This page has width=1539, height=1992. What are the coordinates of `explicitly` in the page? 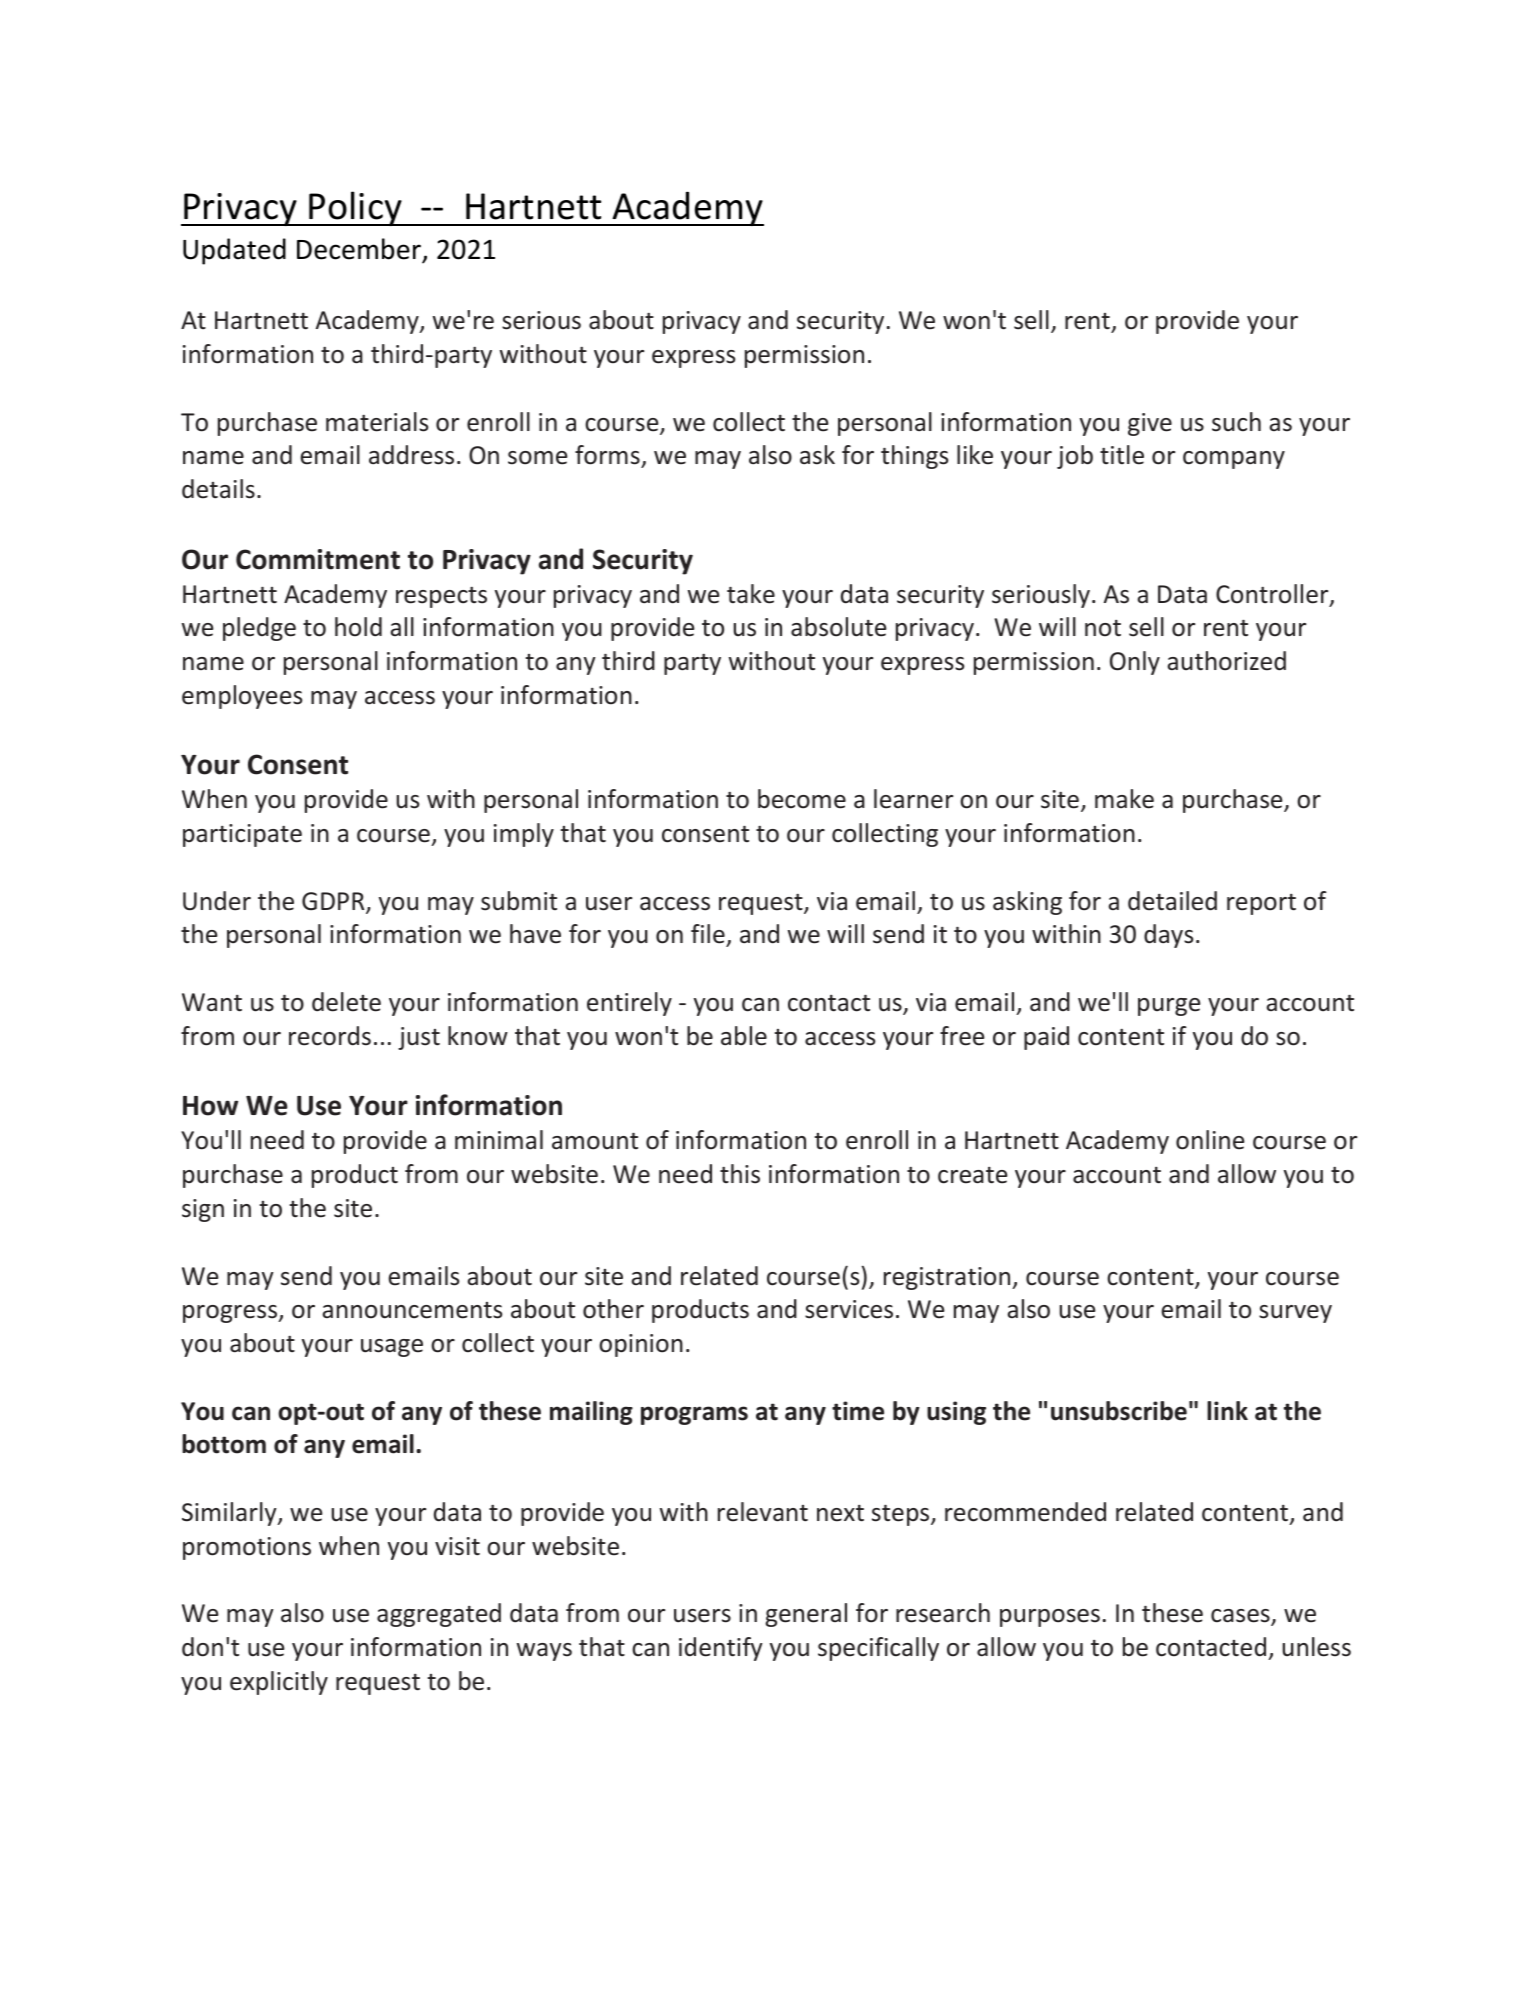 It's located at (279, 1683).
